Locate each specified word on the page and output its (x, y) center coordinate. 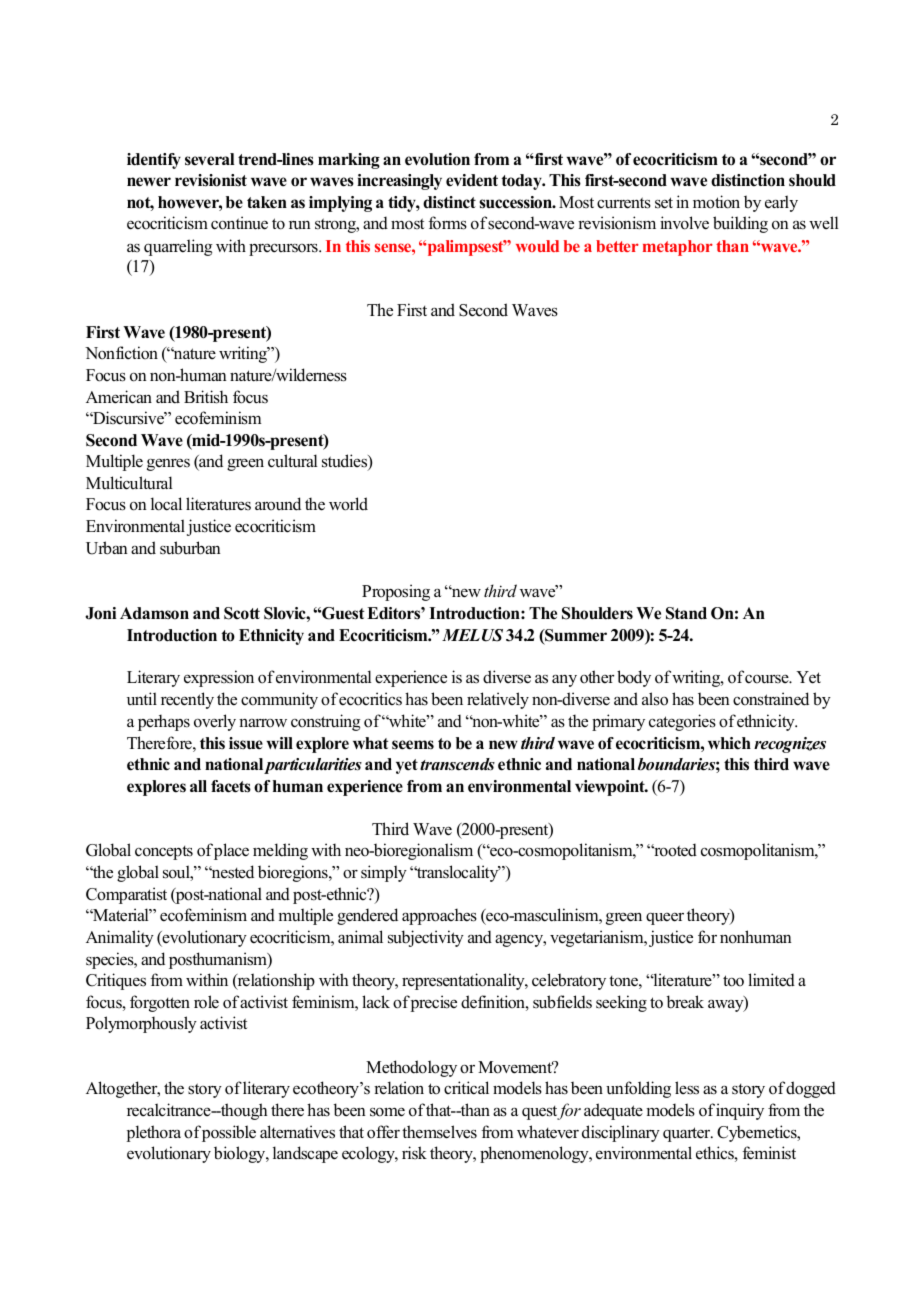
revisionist (211, 180)
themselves (439, 1132)
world (348, 504)
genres (168, 465)
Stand (686, 613)
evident (472, 180)
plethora (154, 1133)
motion (716, 202)
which (729, 743)
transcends (457, 764)
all (198, 786)
